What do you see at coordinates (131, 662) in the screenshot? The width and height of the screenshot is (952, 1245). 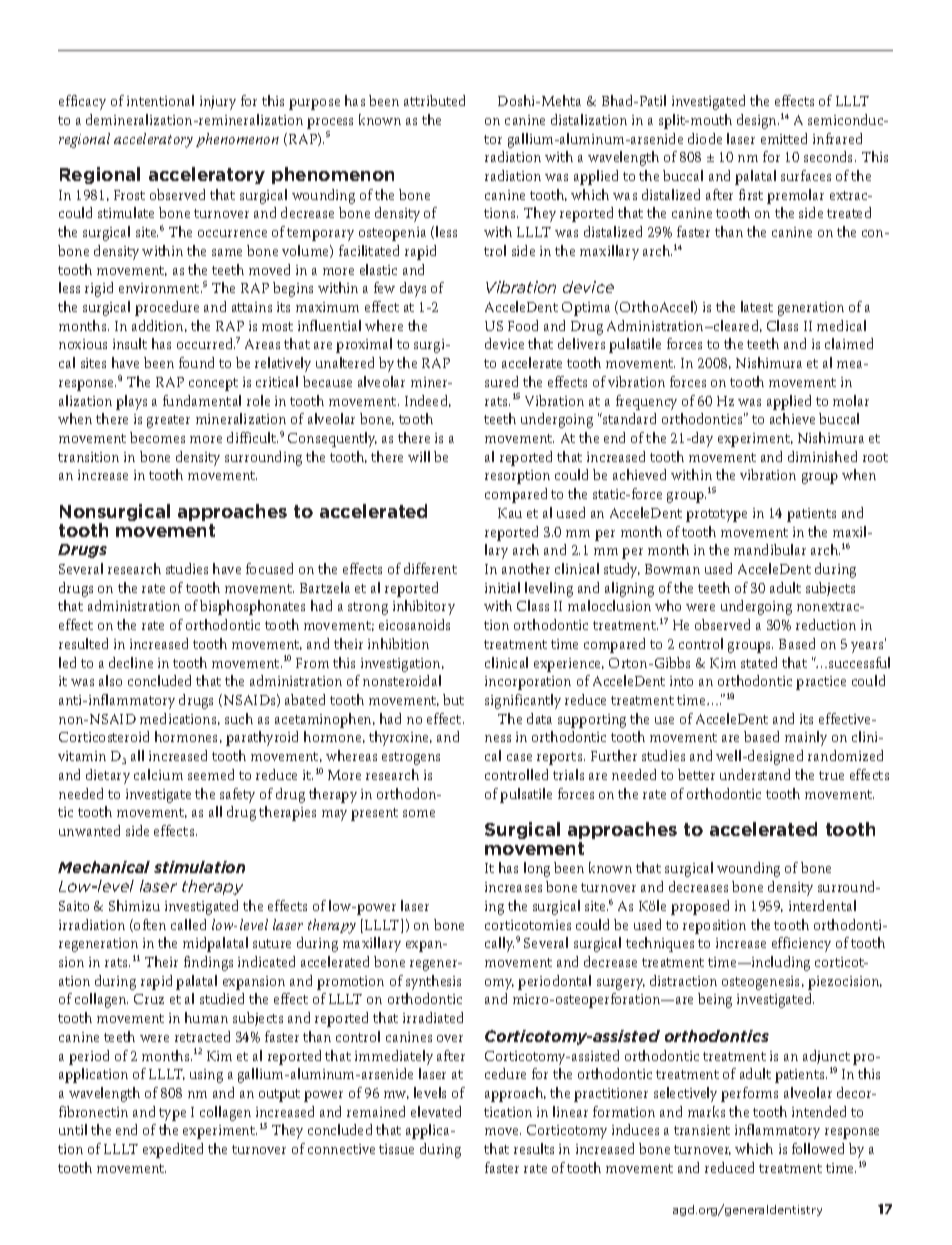 I see `decline` at bounding box center [131, 662].
